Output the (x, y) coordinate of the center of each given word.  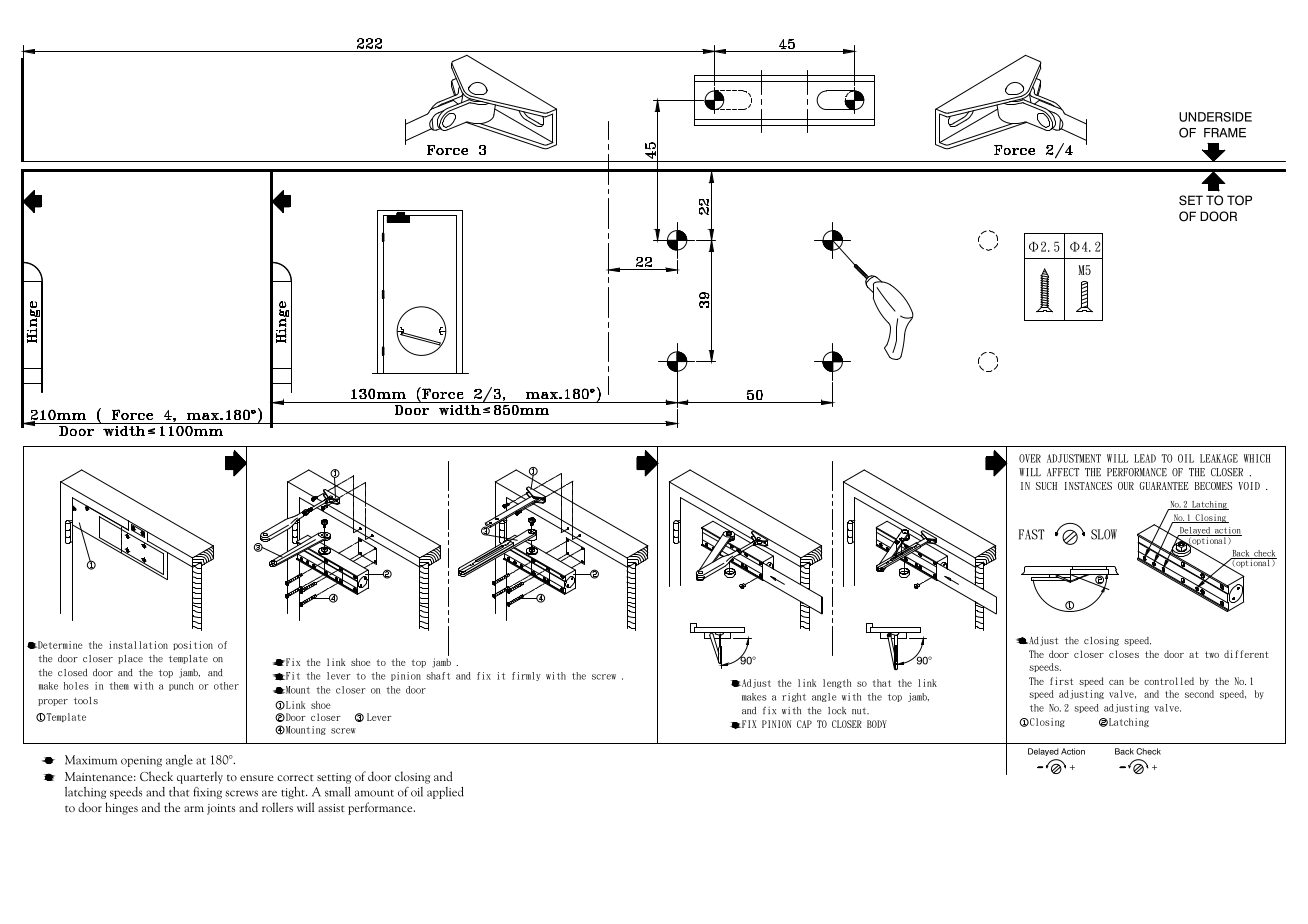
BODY (877, 724)
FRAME (1225, 133)
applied (445, 793)
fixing (207, 793)
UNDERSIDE (1215, 117)
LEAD (1145, 458)
